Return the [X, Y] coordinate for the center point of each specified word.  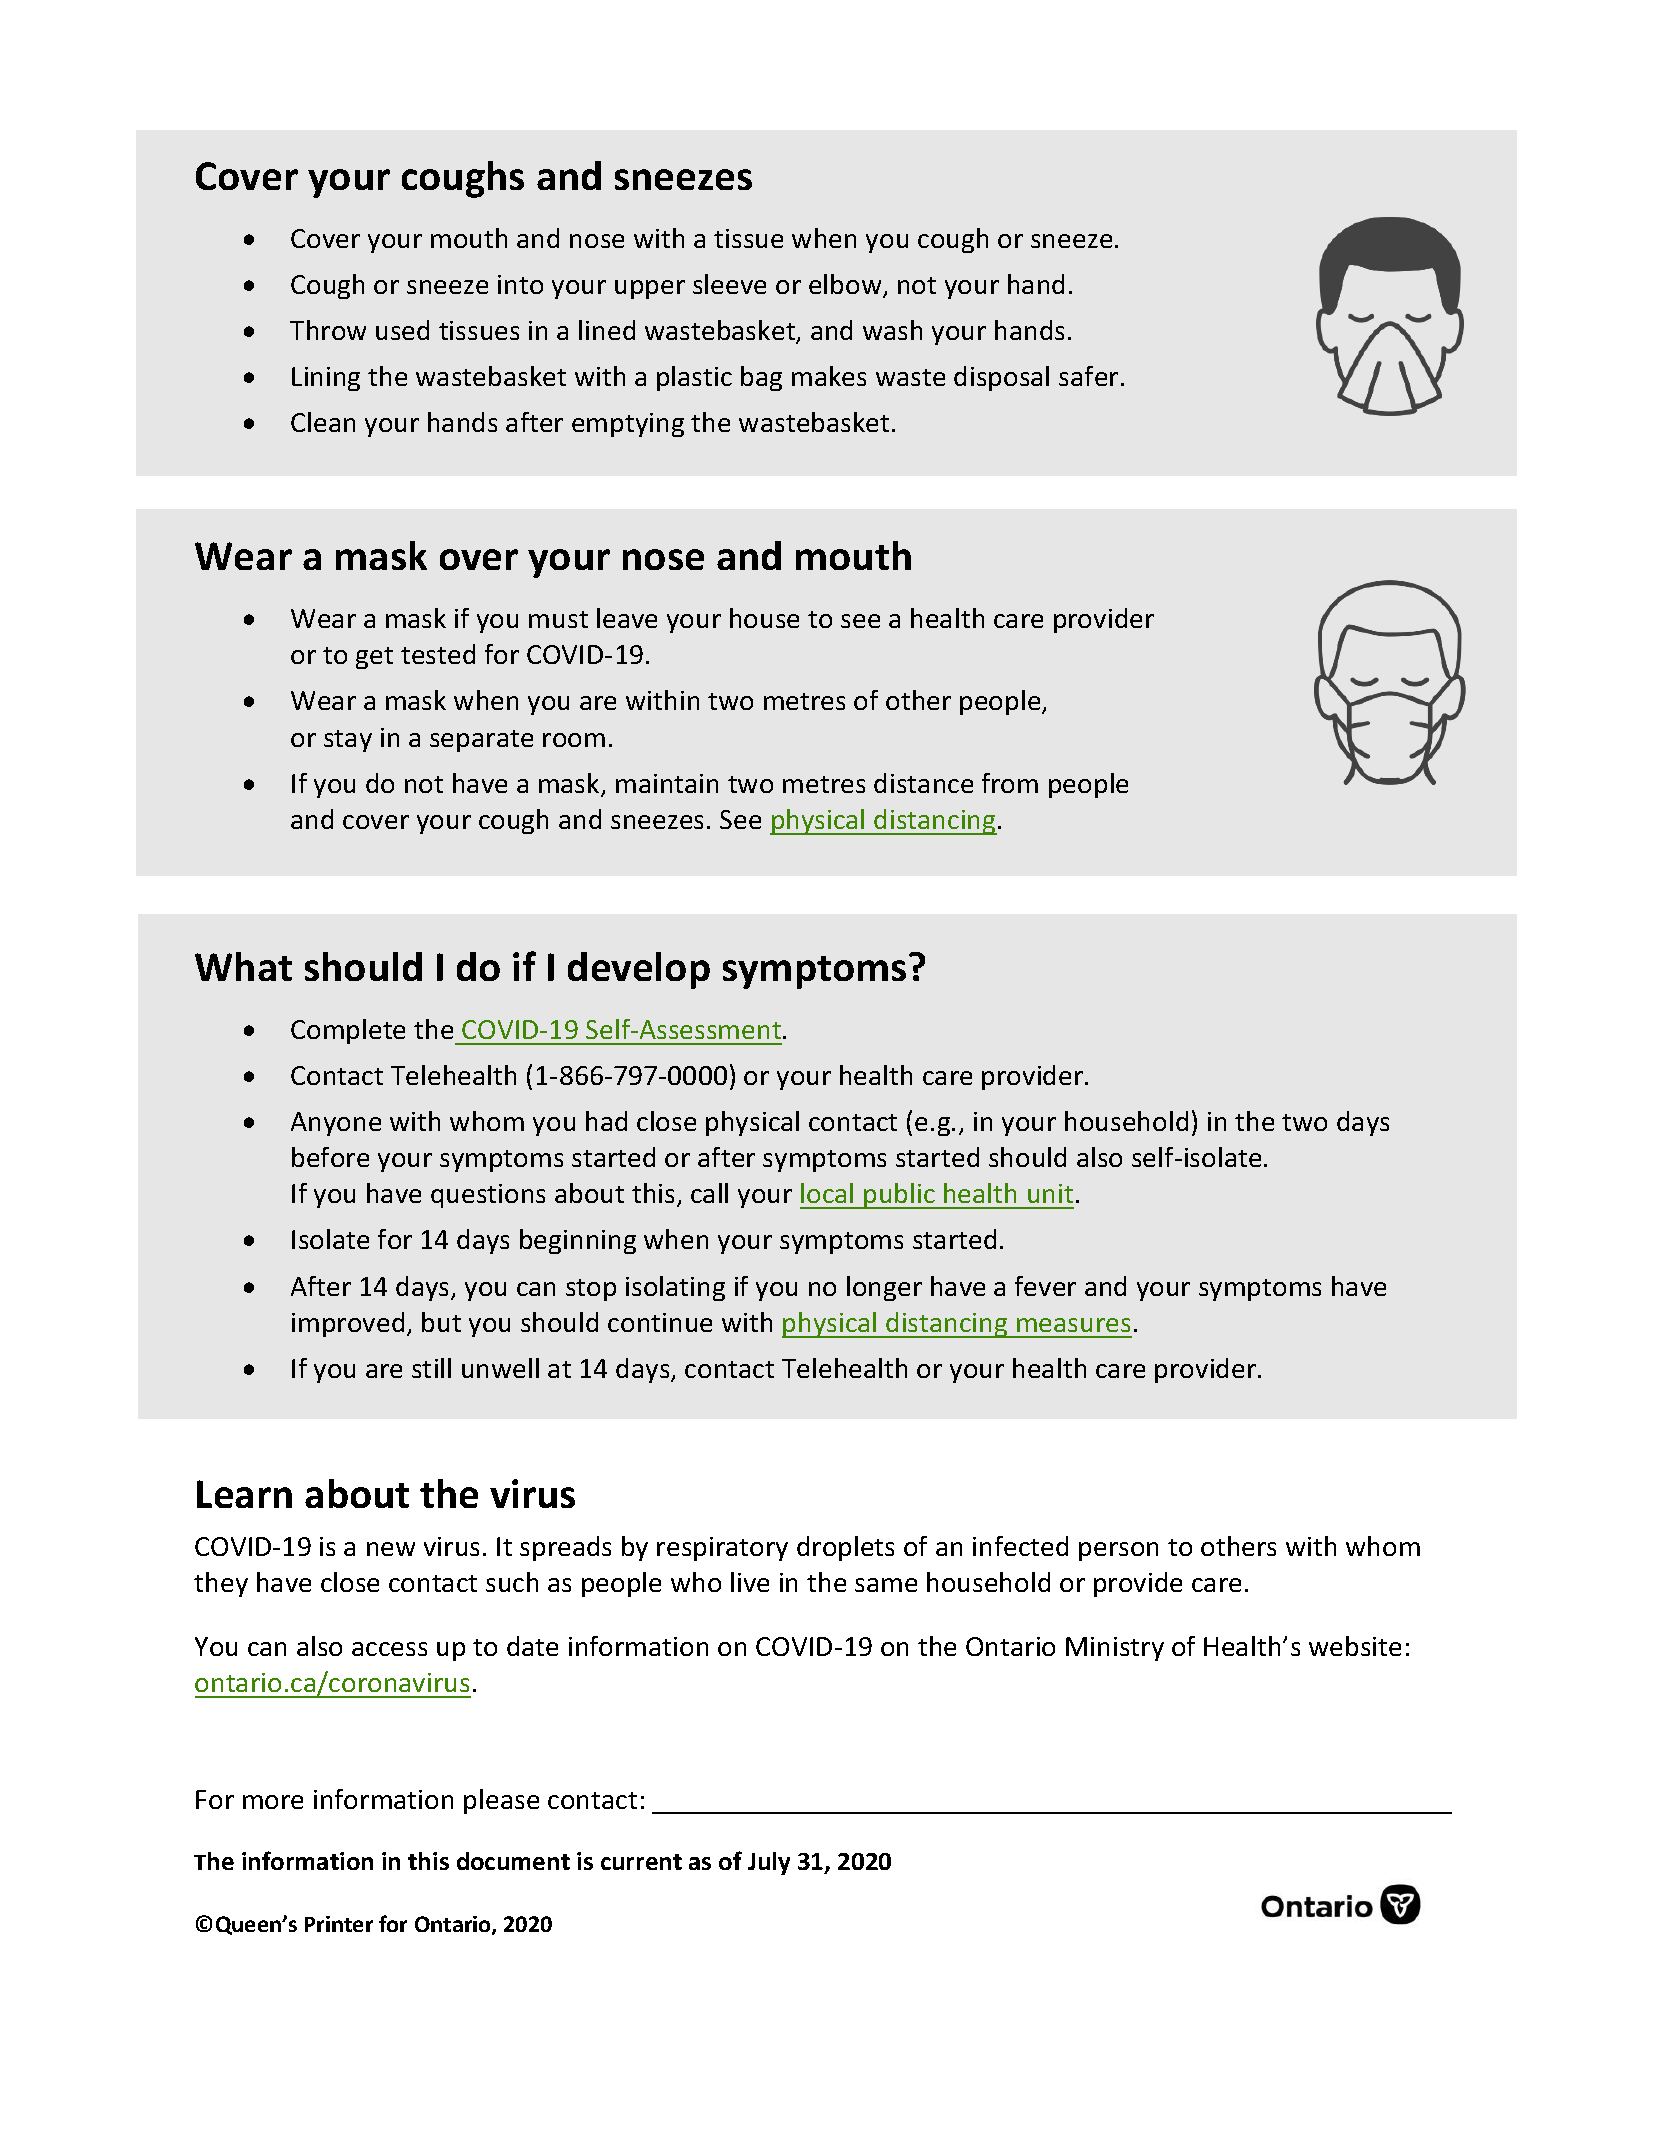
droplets [845, 1548]
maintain [667, 783]
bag [761, 378]
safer [1088, 376]
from [1010, 783]
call [709, 1193]
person [1118, 1551]
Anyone [336, 1124]
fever [1045, 1286]
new [391, 1549]
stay [348, 741]
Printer [339, 1924]
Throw [328, 330]
